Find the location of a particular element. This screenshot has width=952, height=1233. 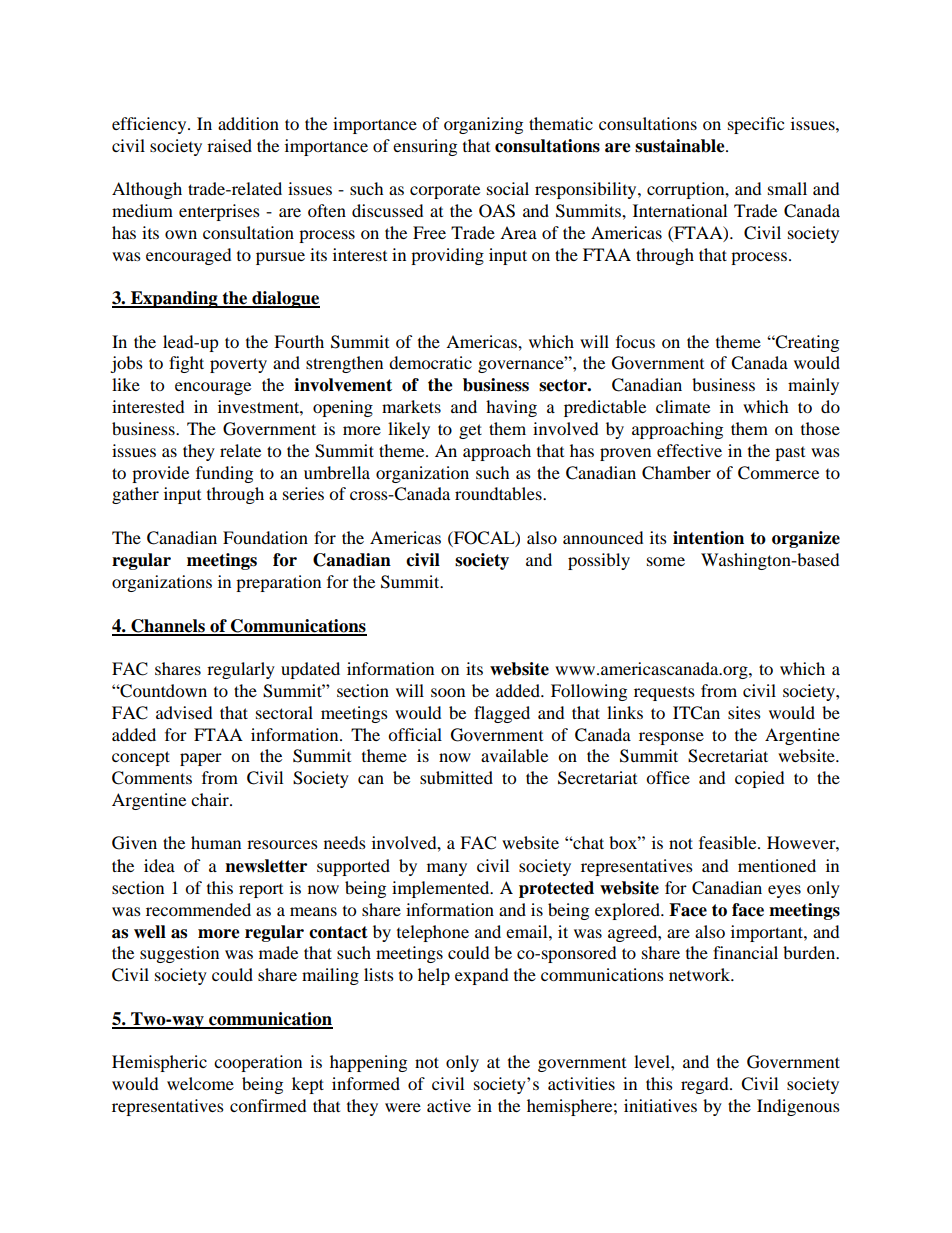

organizing is located at coordinates (483, 125).
